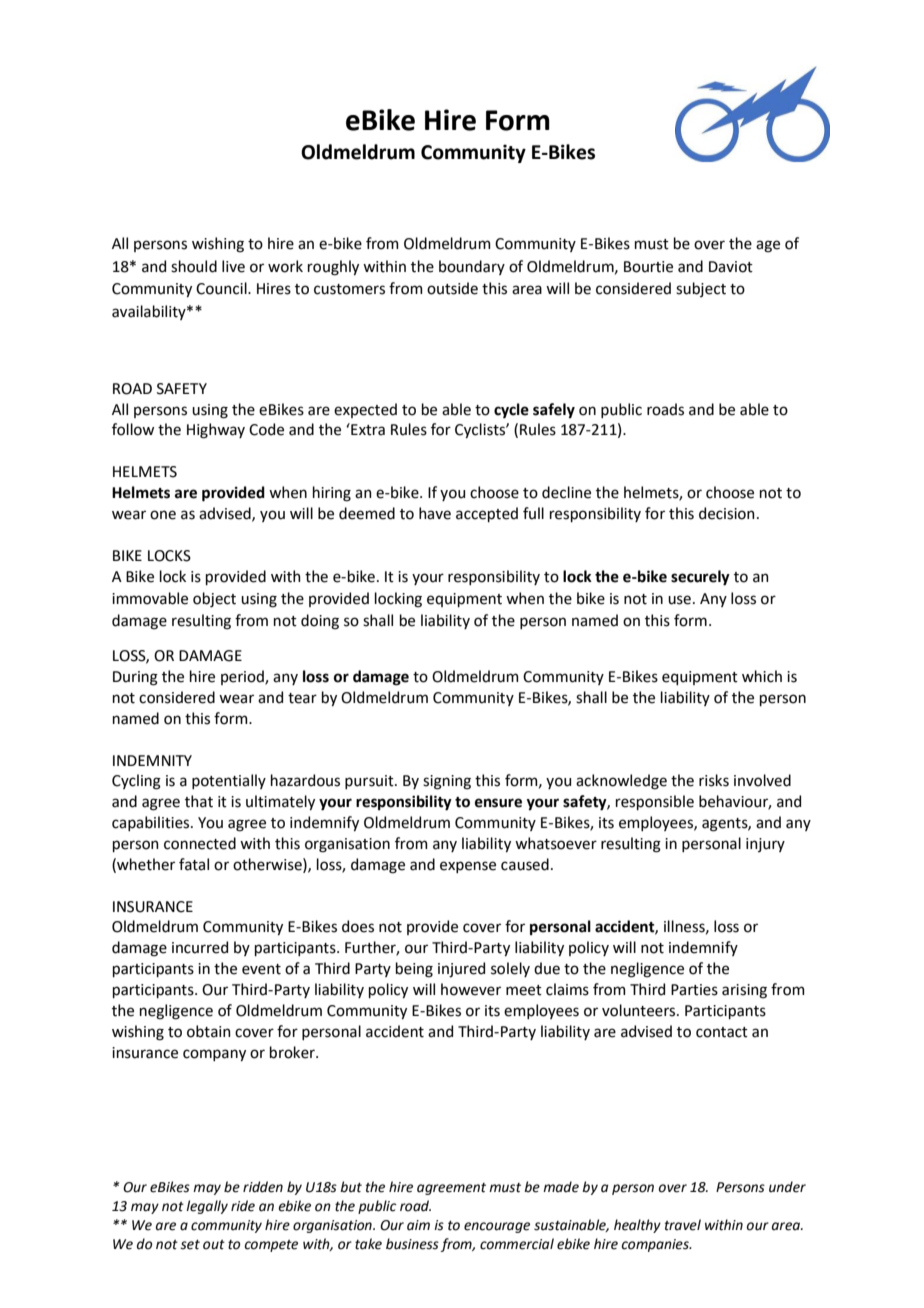 The image size is (924, 1308). Describe the element at coordinates (222, 288) in the page. I see `Council` at that location.
